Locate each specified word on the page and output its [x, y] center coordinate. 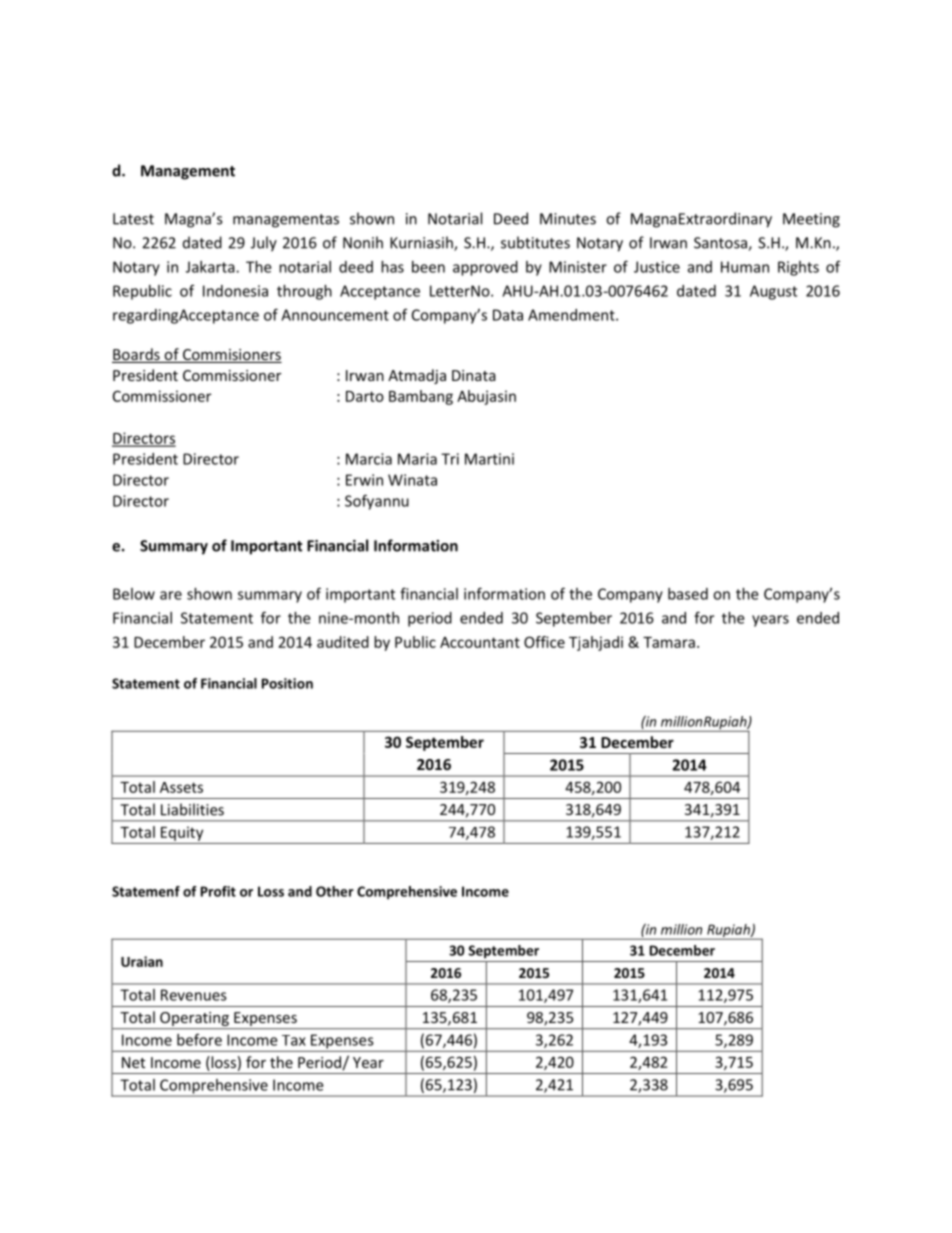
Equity [182, 833]
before [199, 1039]
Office [544, 642]
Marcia [369, 459]
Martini [489, 459]
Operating [194, 1020]
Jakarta [211, 267]
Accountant [480, 642]
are [171, 595]
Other [335, 891]
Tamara [669, 642]
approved [485, 268]
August [773, 292]
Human [745, 267]
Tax [294, 1040]
